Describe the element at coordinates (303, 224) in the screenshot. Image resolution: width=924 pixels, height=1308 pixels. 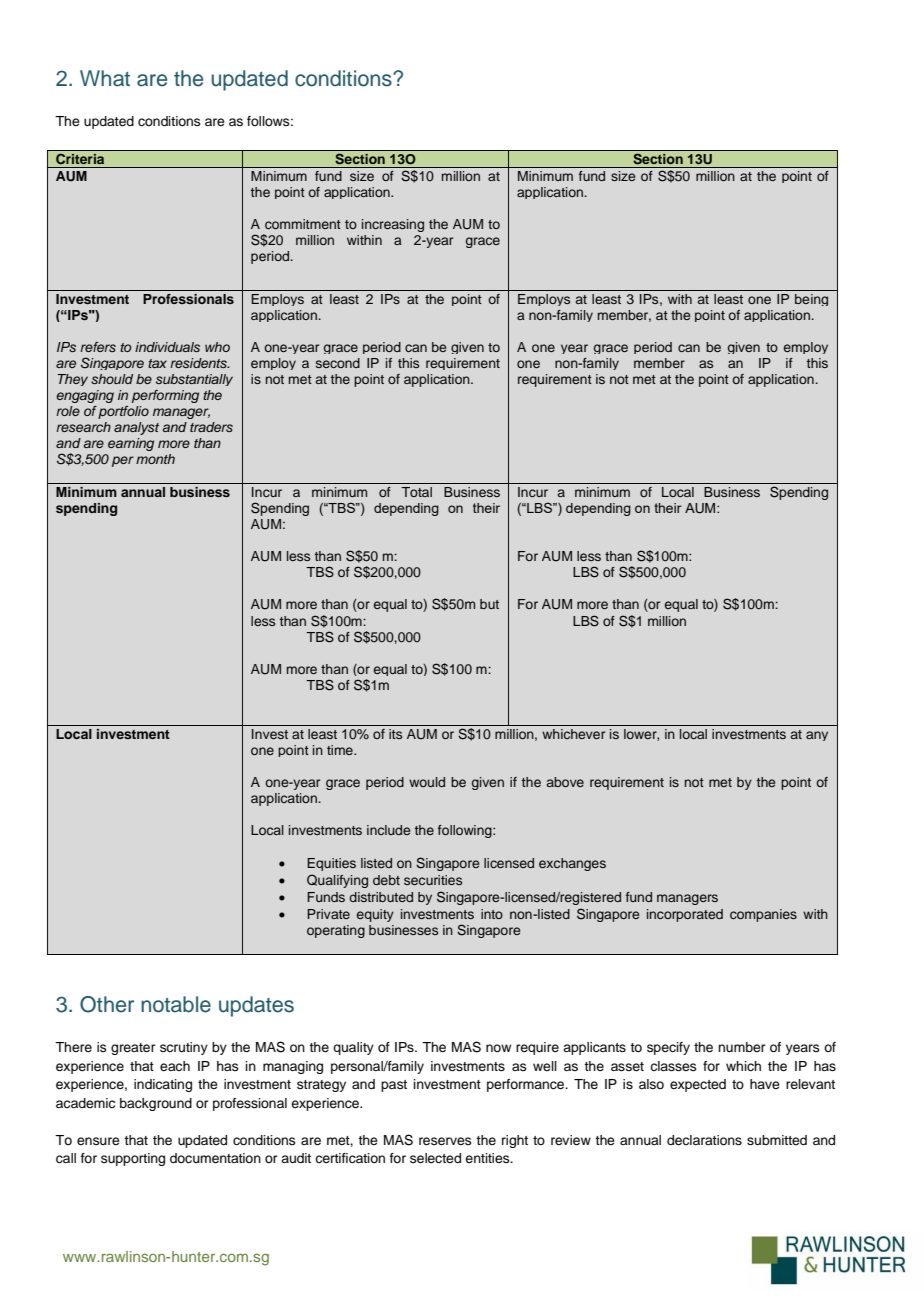
I see `commitment` at that location.
